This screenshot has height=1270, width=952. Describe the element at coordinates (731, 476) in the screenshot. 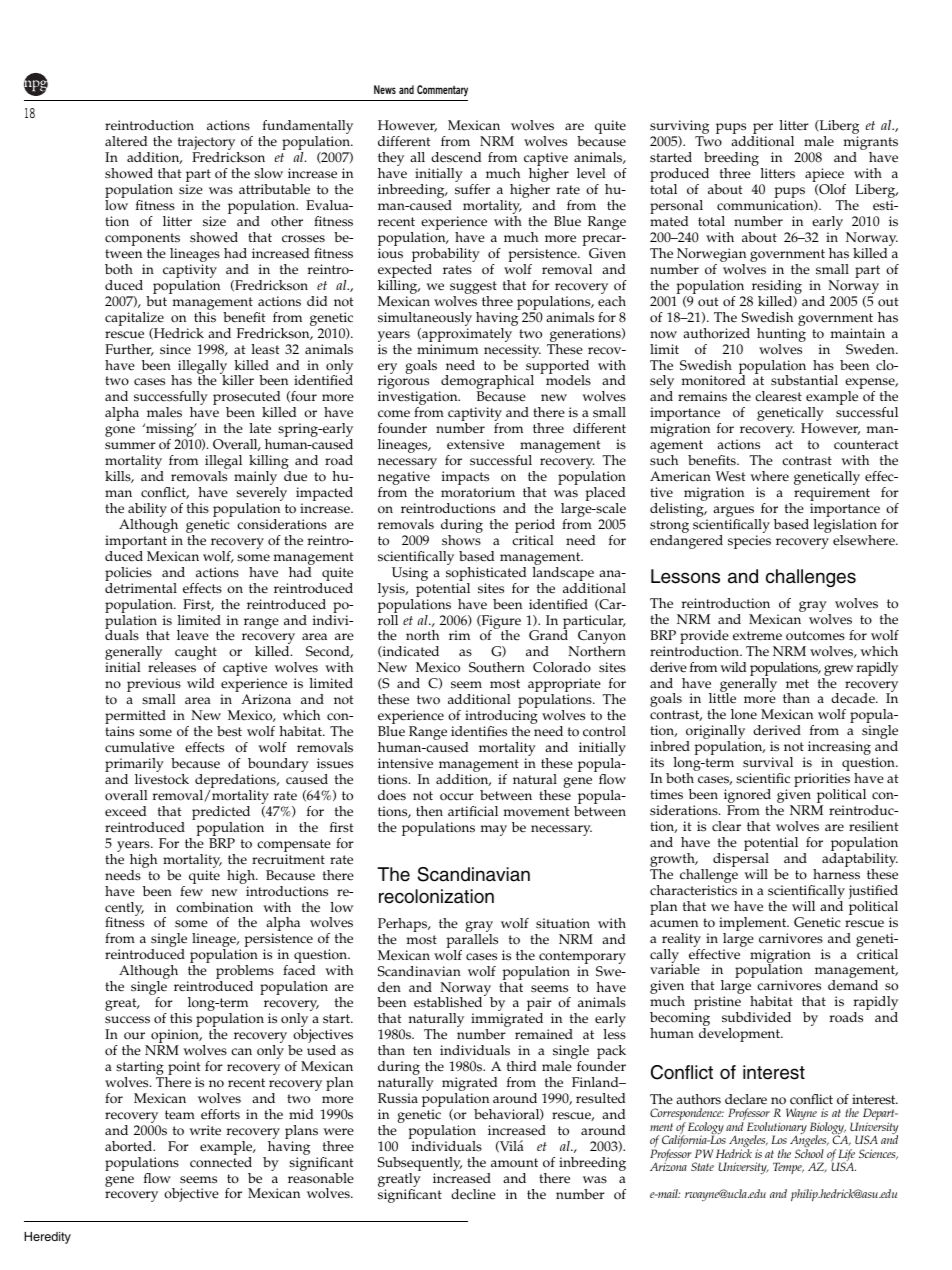

I see `West` at that location.
